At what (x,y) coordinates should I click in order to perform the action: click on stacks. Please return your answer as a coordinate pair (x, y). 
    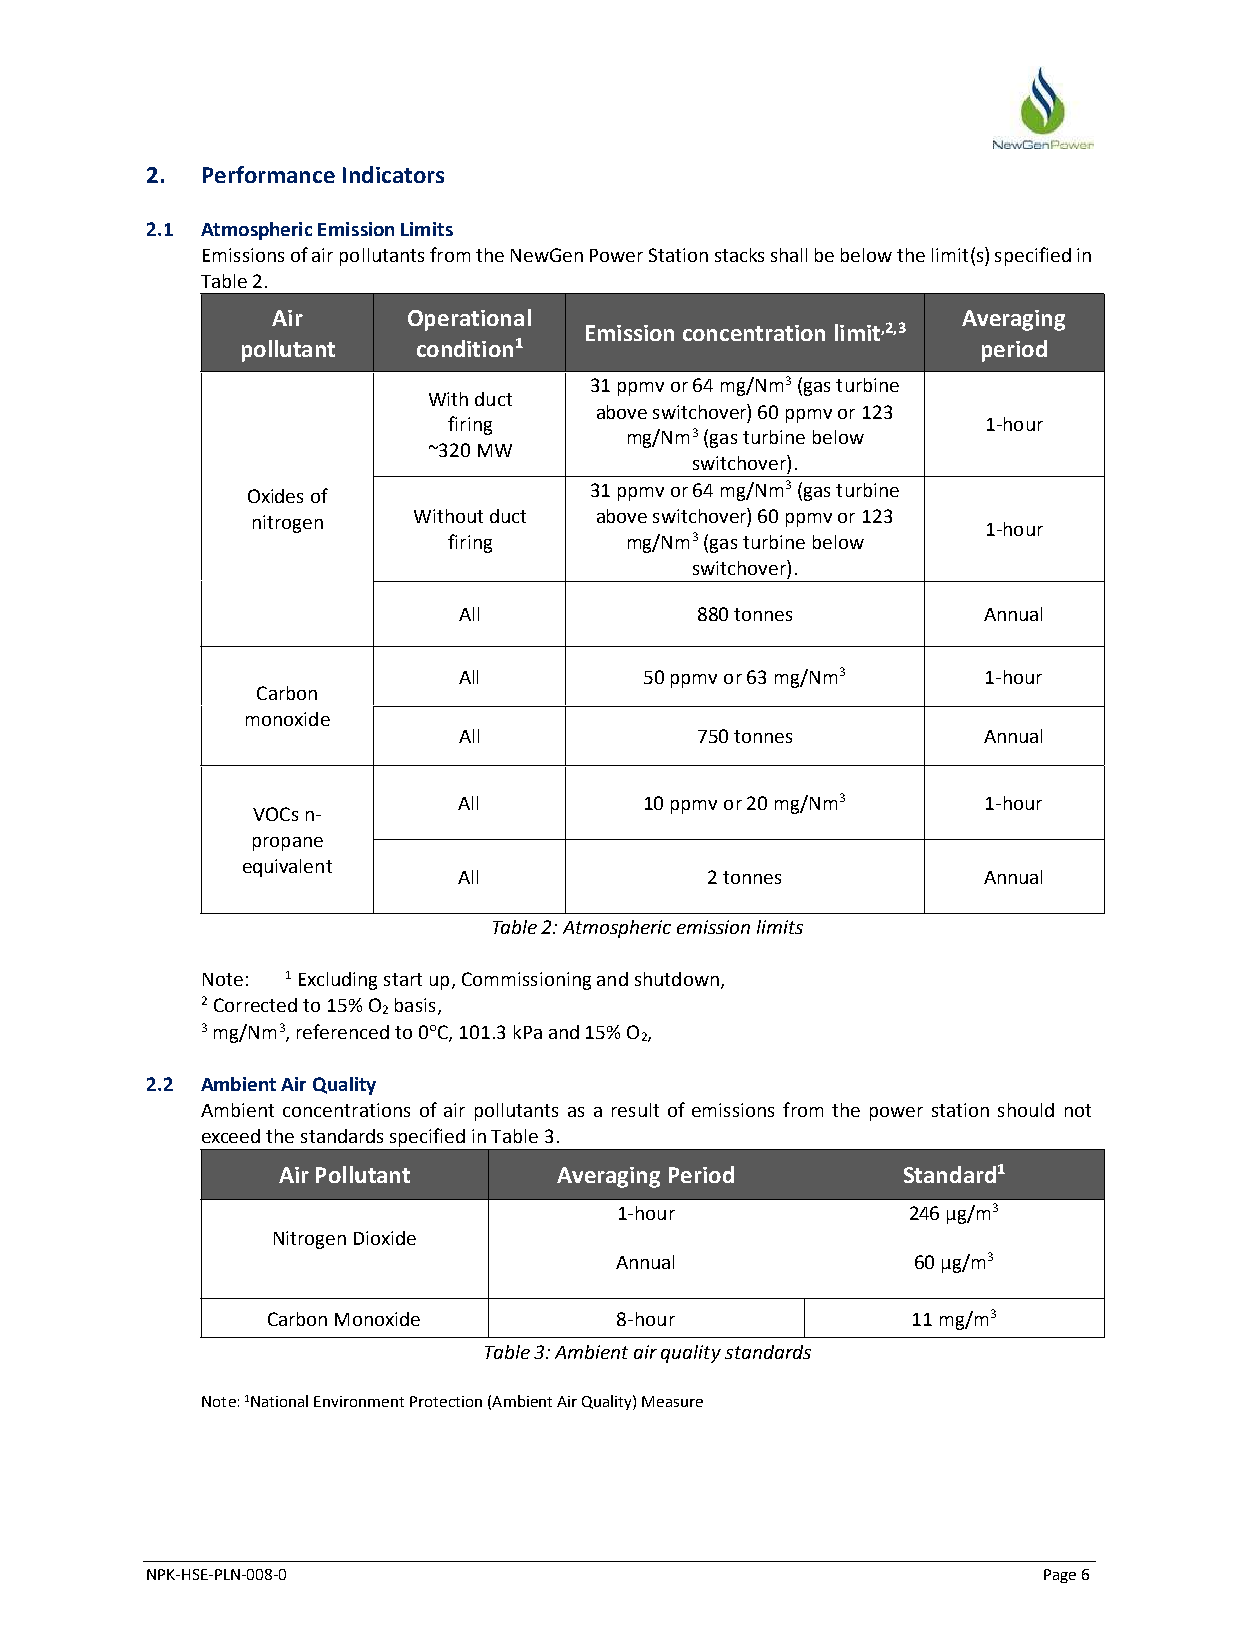
    Looking at the image, I should click on (739, 255).
